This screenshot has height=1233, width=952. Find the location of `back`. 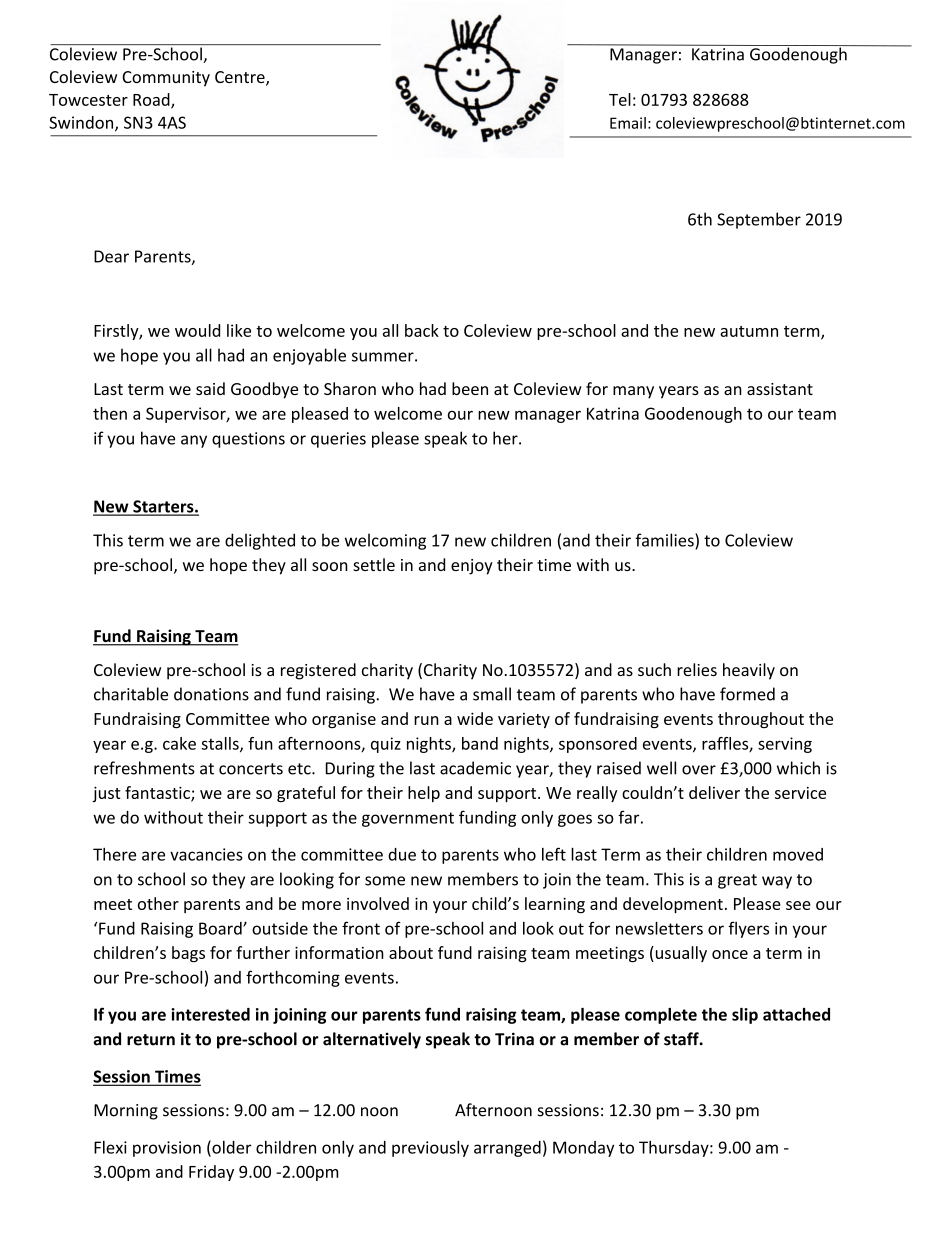

back is located at coordinates (422, 330).
